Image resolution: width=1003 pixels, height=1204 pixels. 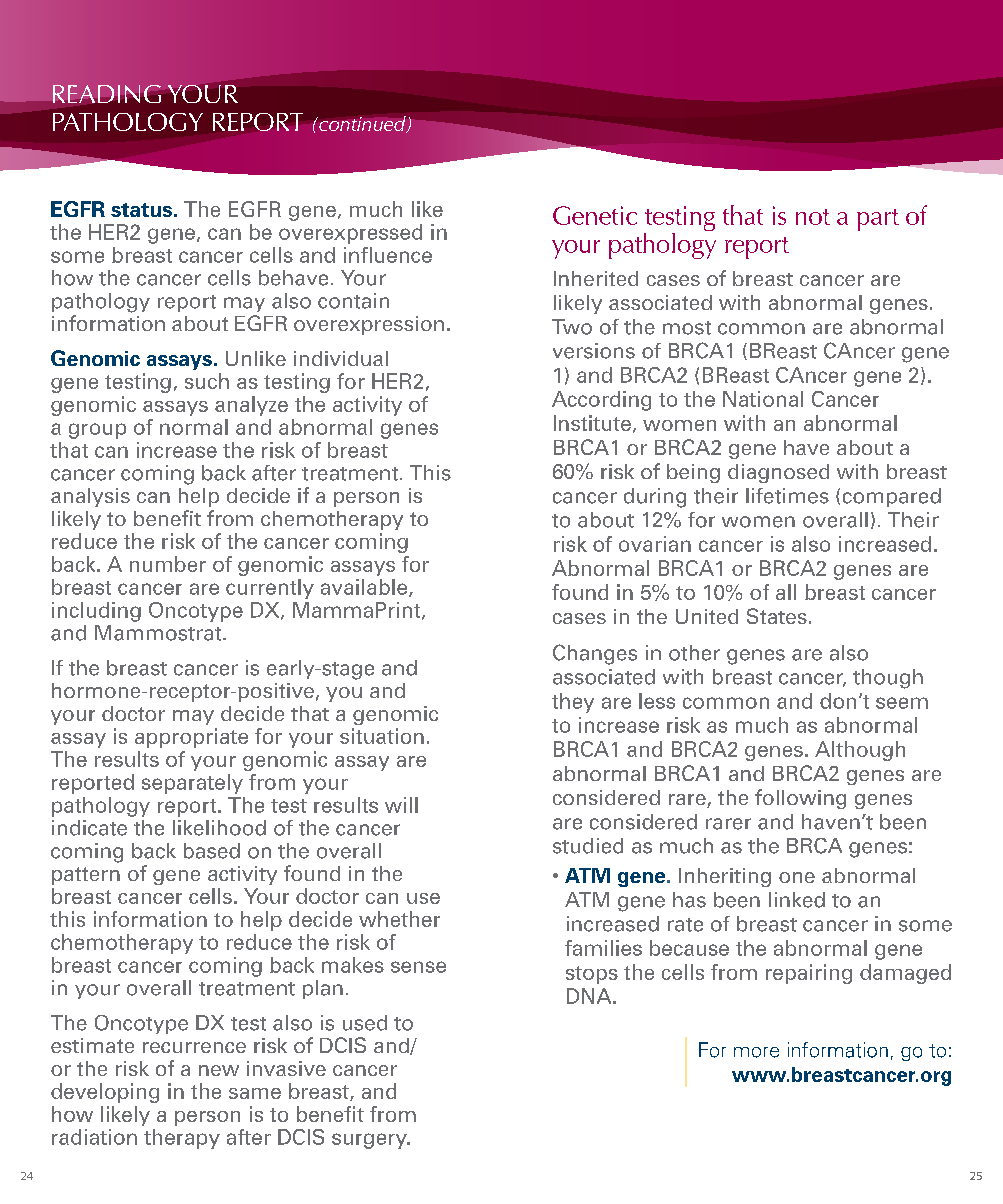 I want to click on overexpressed, so click(x=350, y=234).
